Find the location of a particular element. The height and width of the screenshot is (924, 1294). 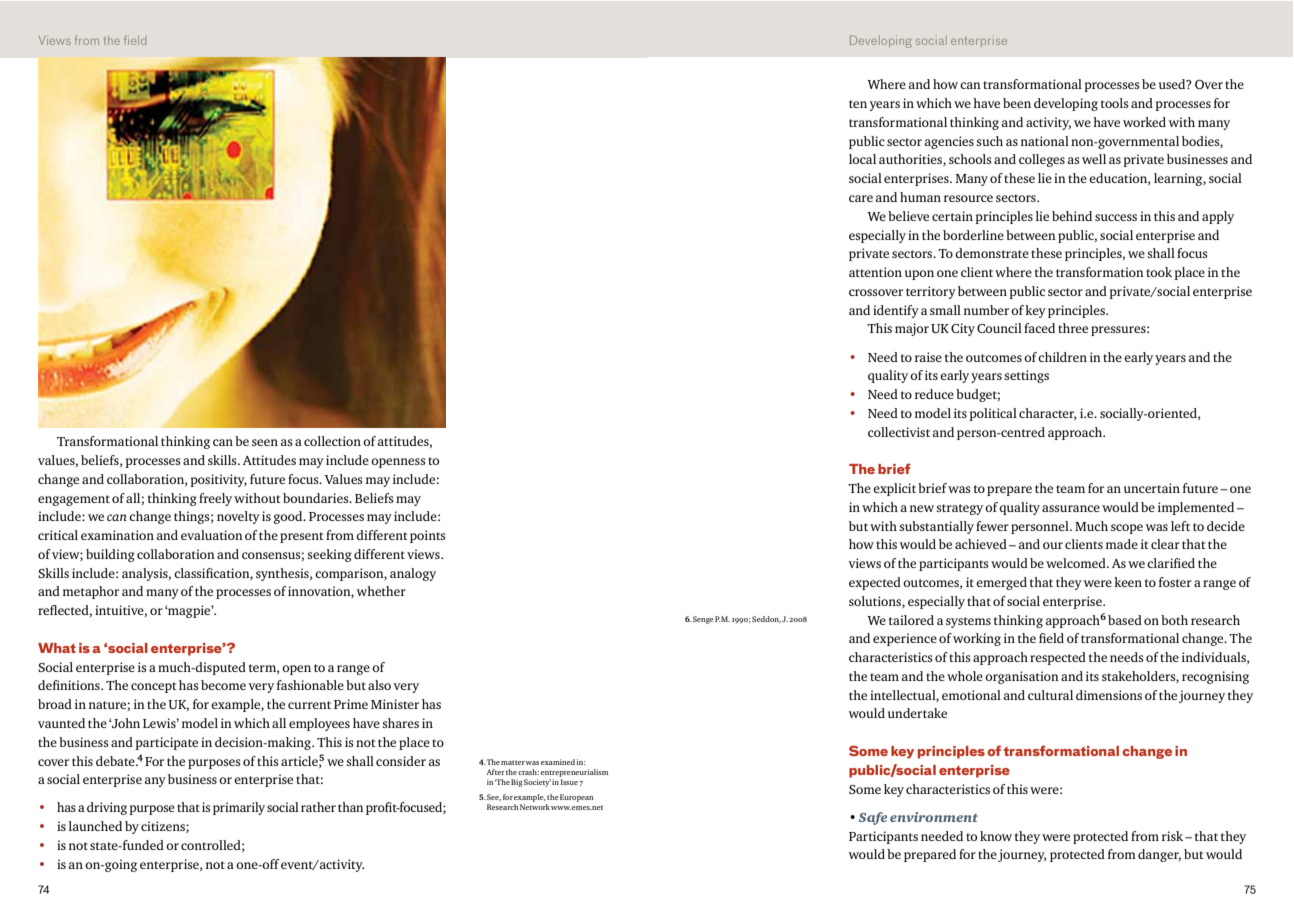

attention is located at coordinates (875, 272).
